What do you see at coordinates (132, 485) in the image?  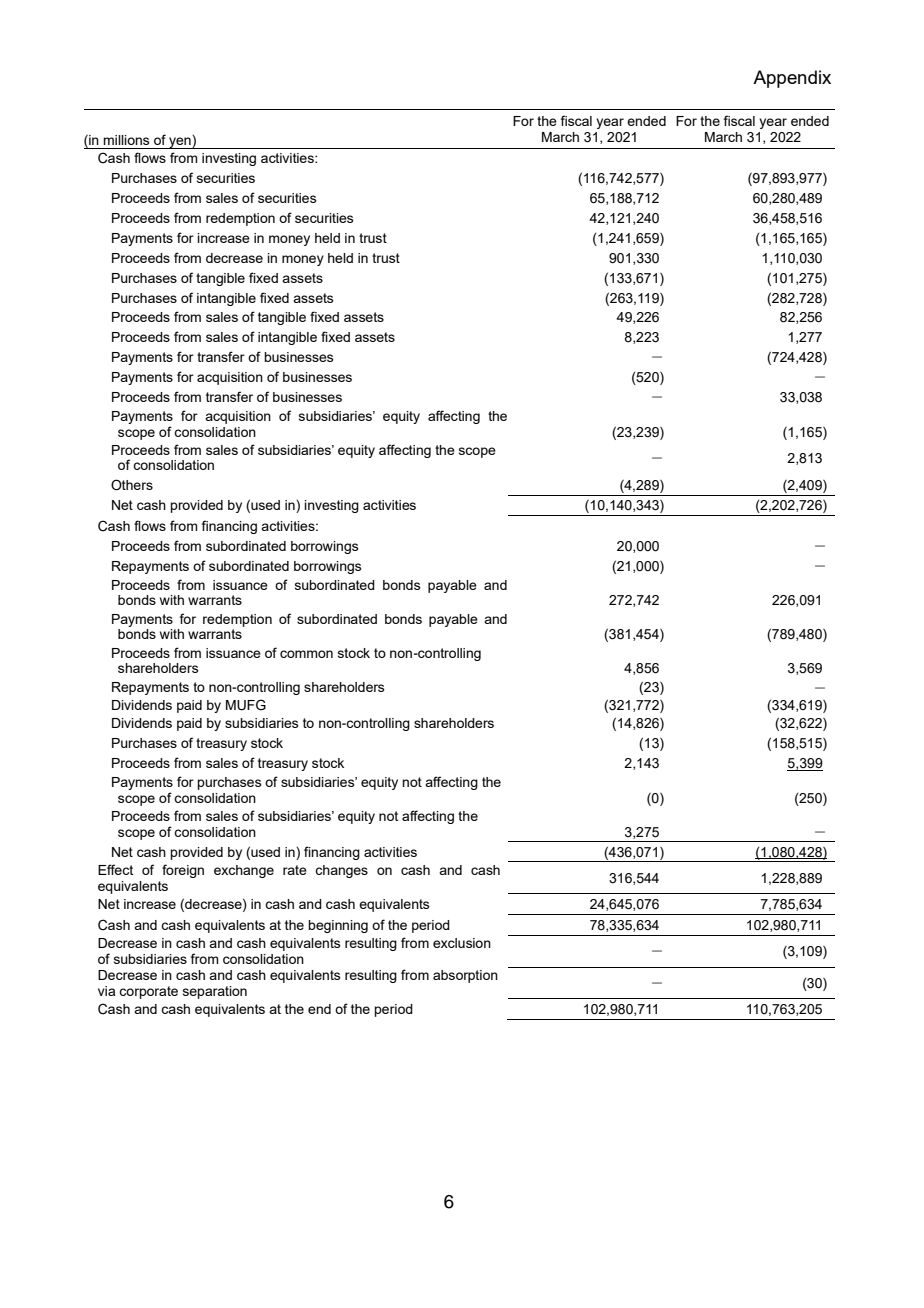 I see `Others` at bounding box center [132, 485].
